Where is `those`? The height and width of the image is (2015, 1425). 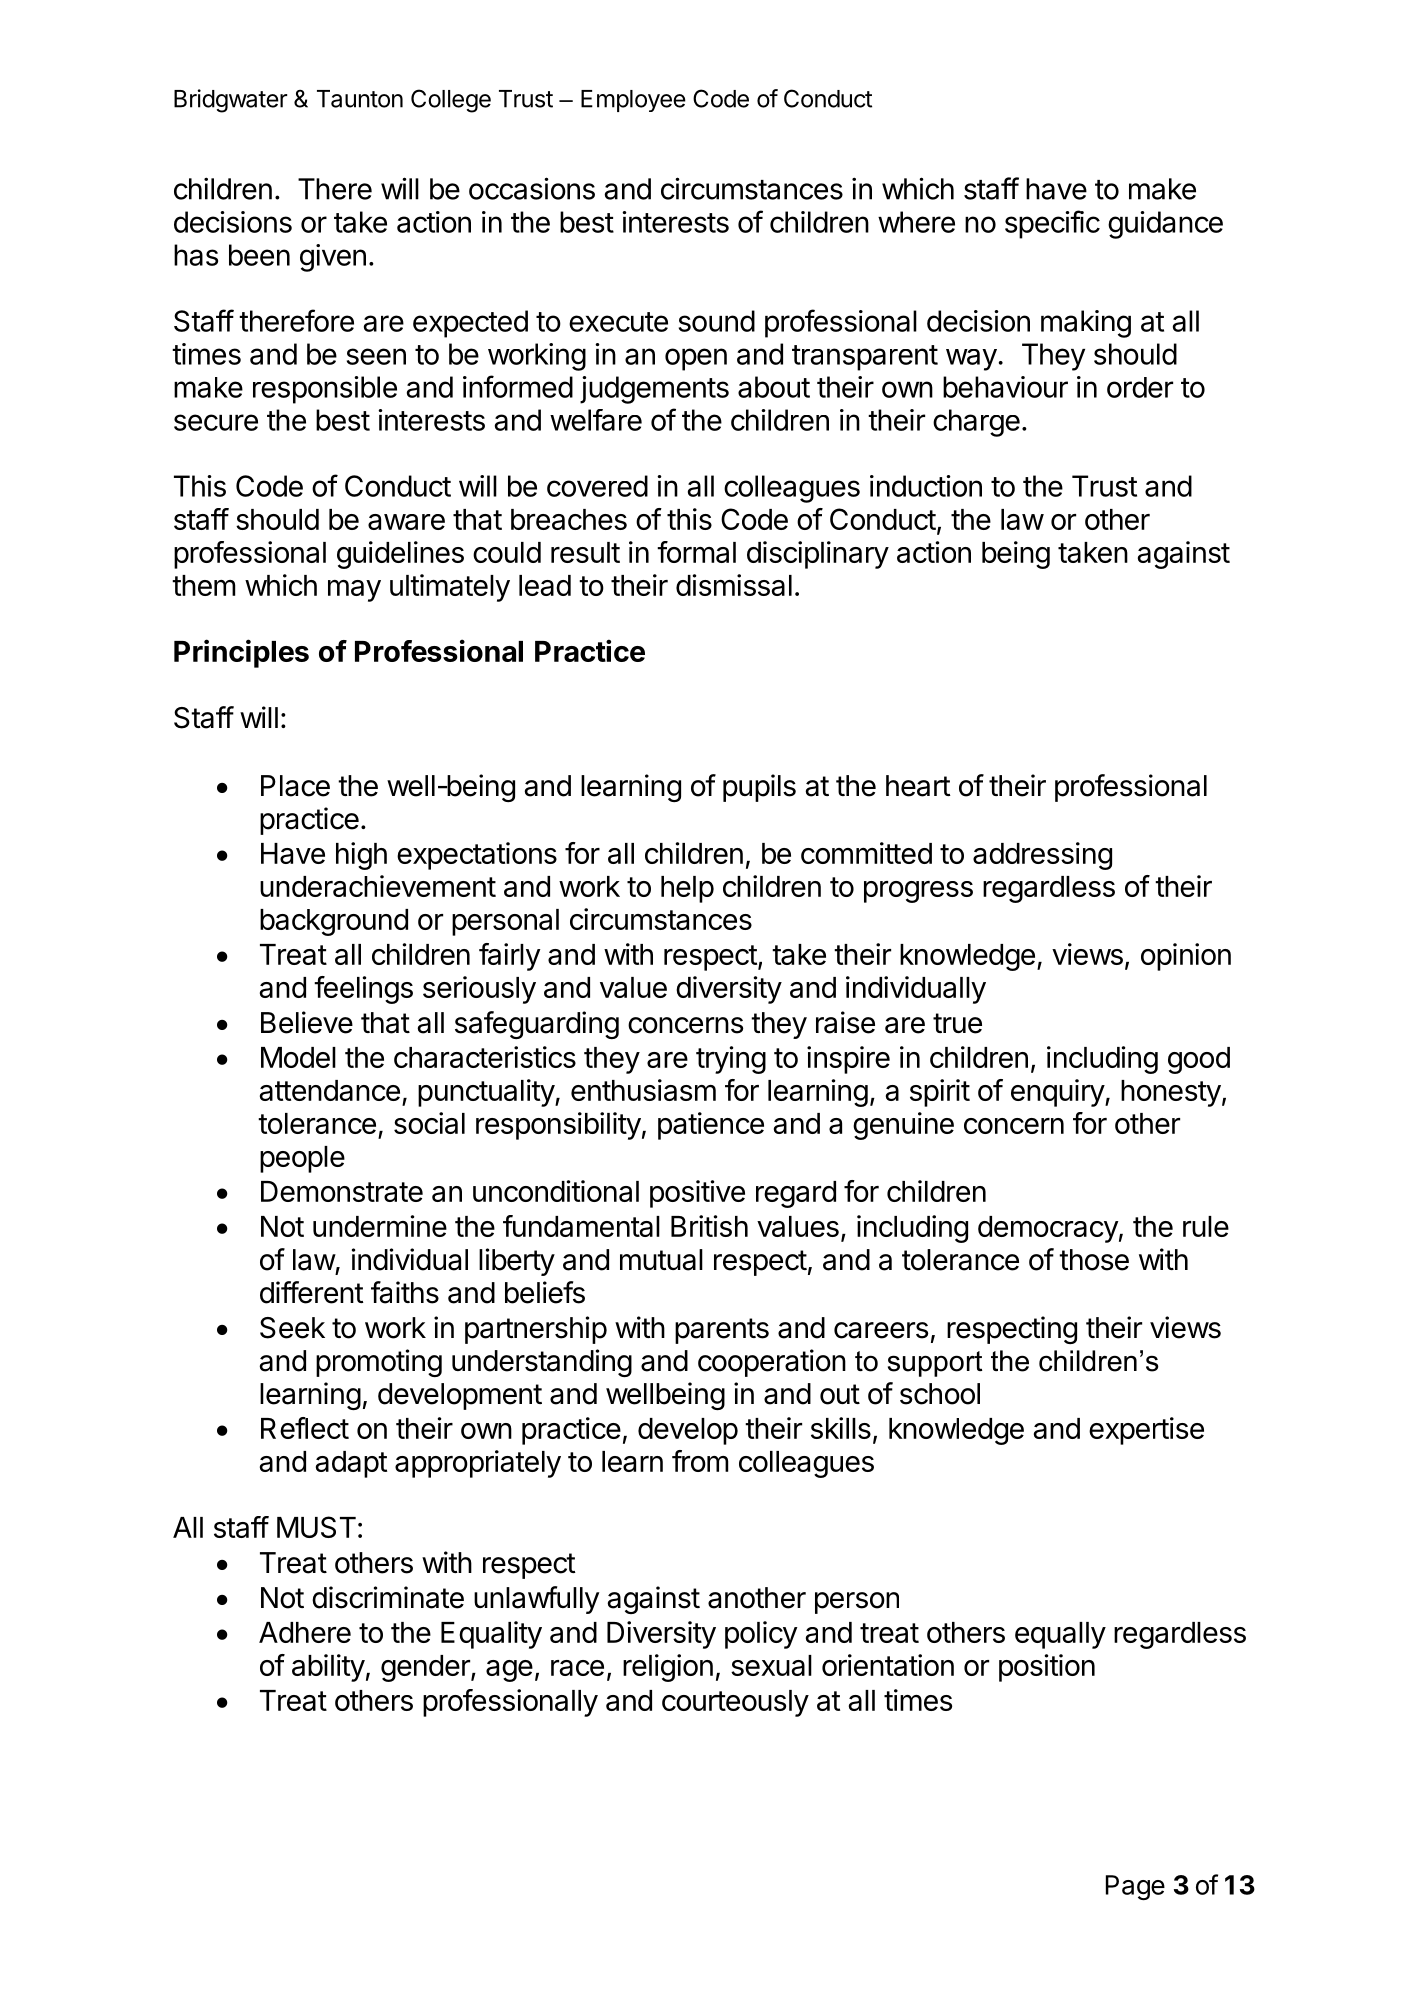
those is located at coordinates (1094, 1260).
